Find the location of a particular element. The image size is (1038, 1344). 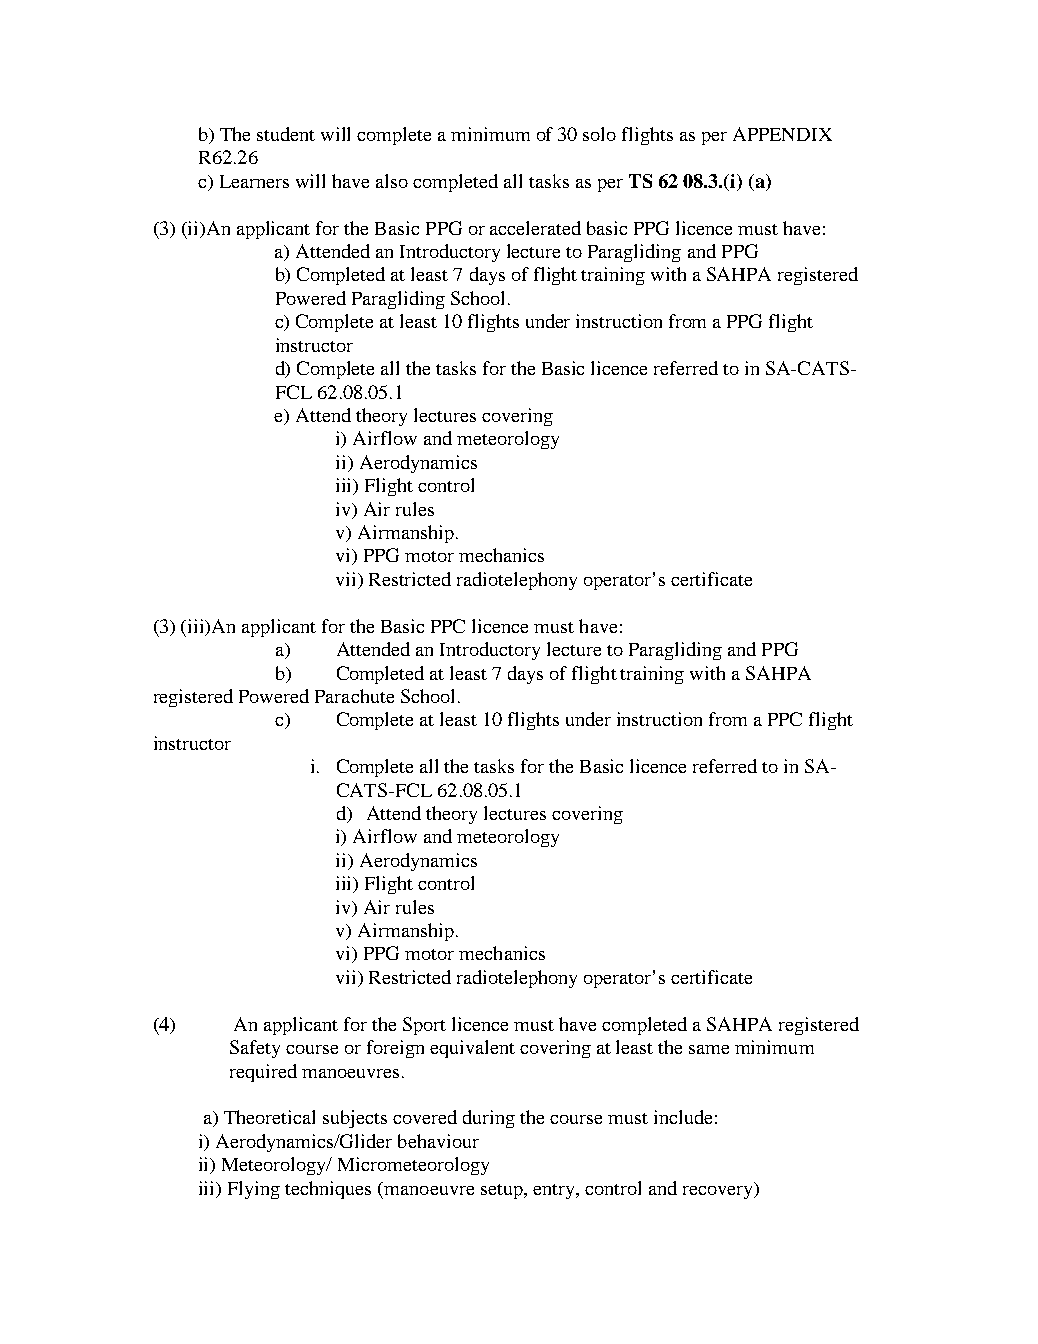

student is located at coordinates (286, 134).
